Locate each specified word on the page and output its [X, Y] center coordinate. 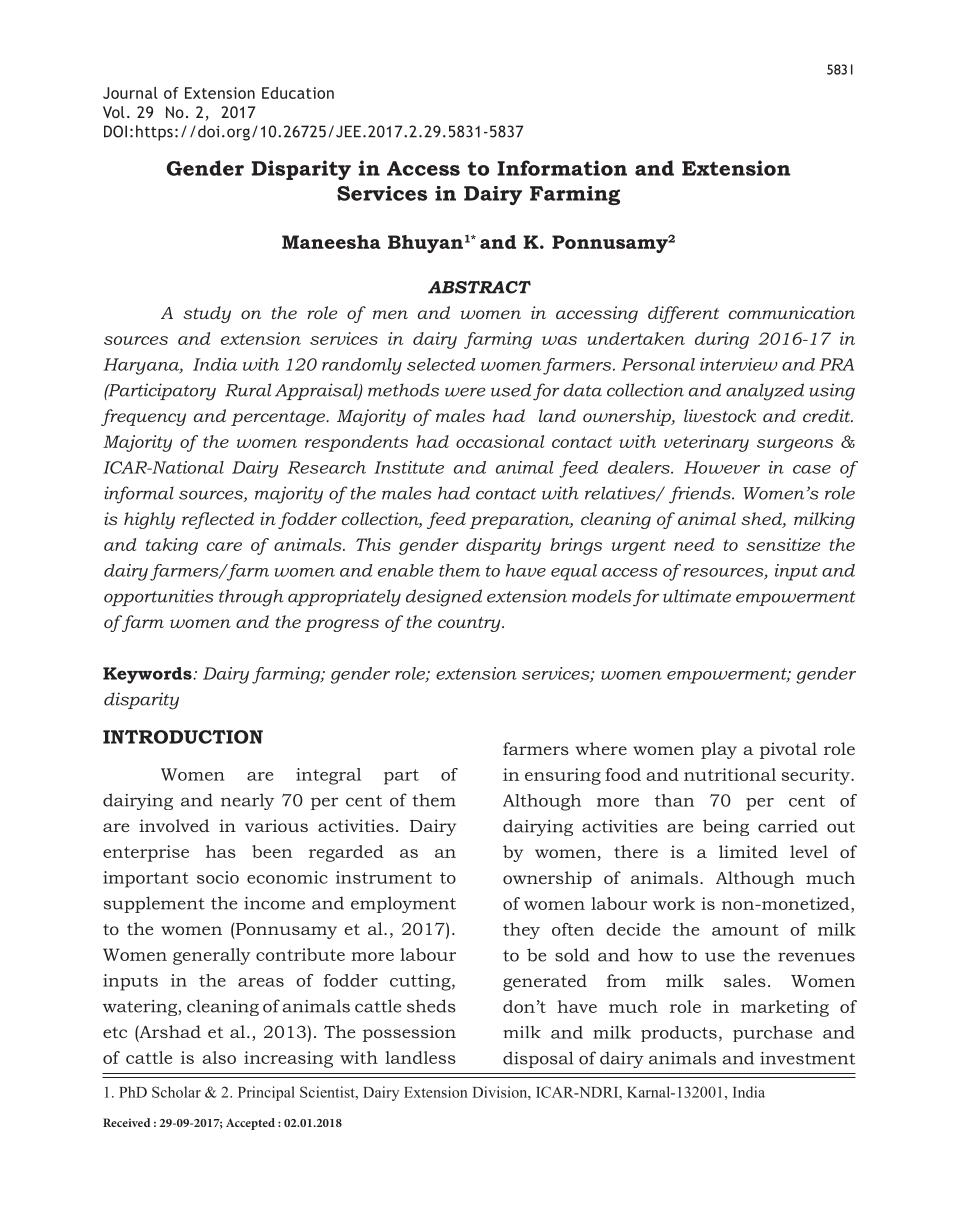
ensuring [563, 776]
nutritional [730, 774]
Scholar [176, 1092]
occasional [500, 441]
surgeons [795, 445]
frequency [143, 417]
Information [562, 168]
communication [792, 312]
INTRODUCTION [183, 737]
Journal [130, 93]
